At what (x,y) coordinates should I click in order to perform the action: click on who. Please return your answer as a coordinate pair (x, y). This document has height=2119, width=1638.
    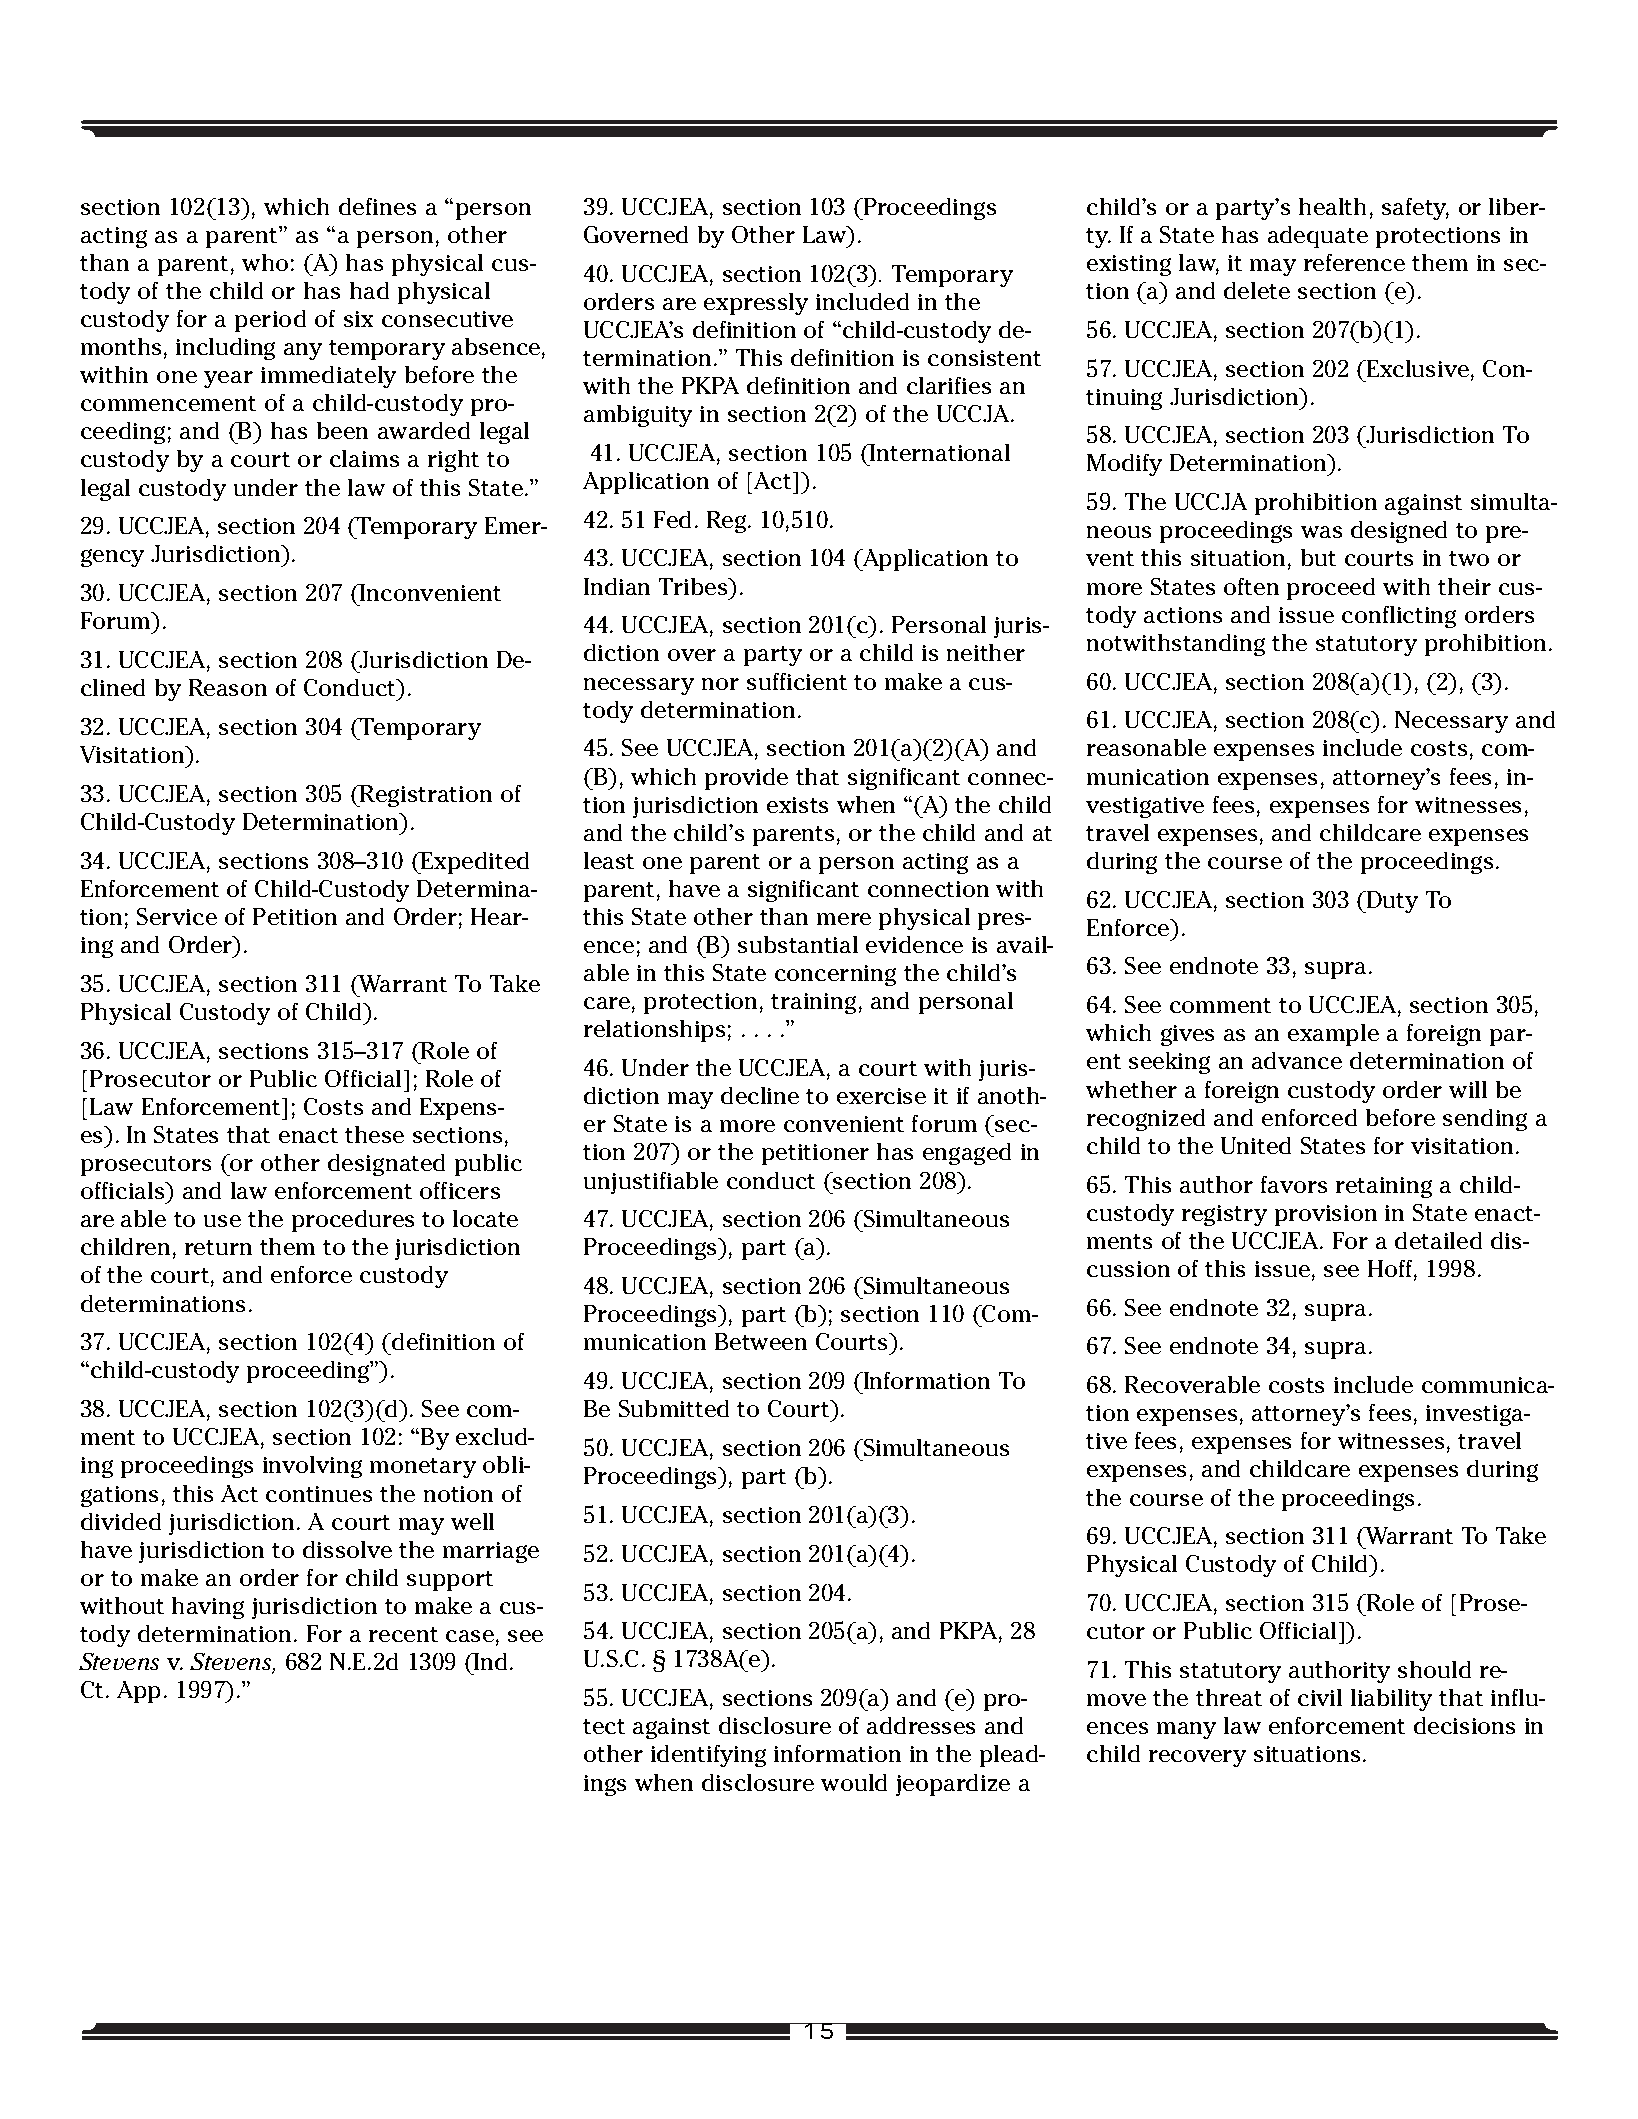
    Looking at the image, I should click on (265, 262).
